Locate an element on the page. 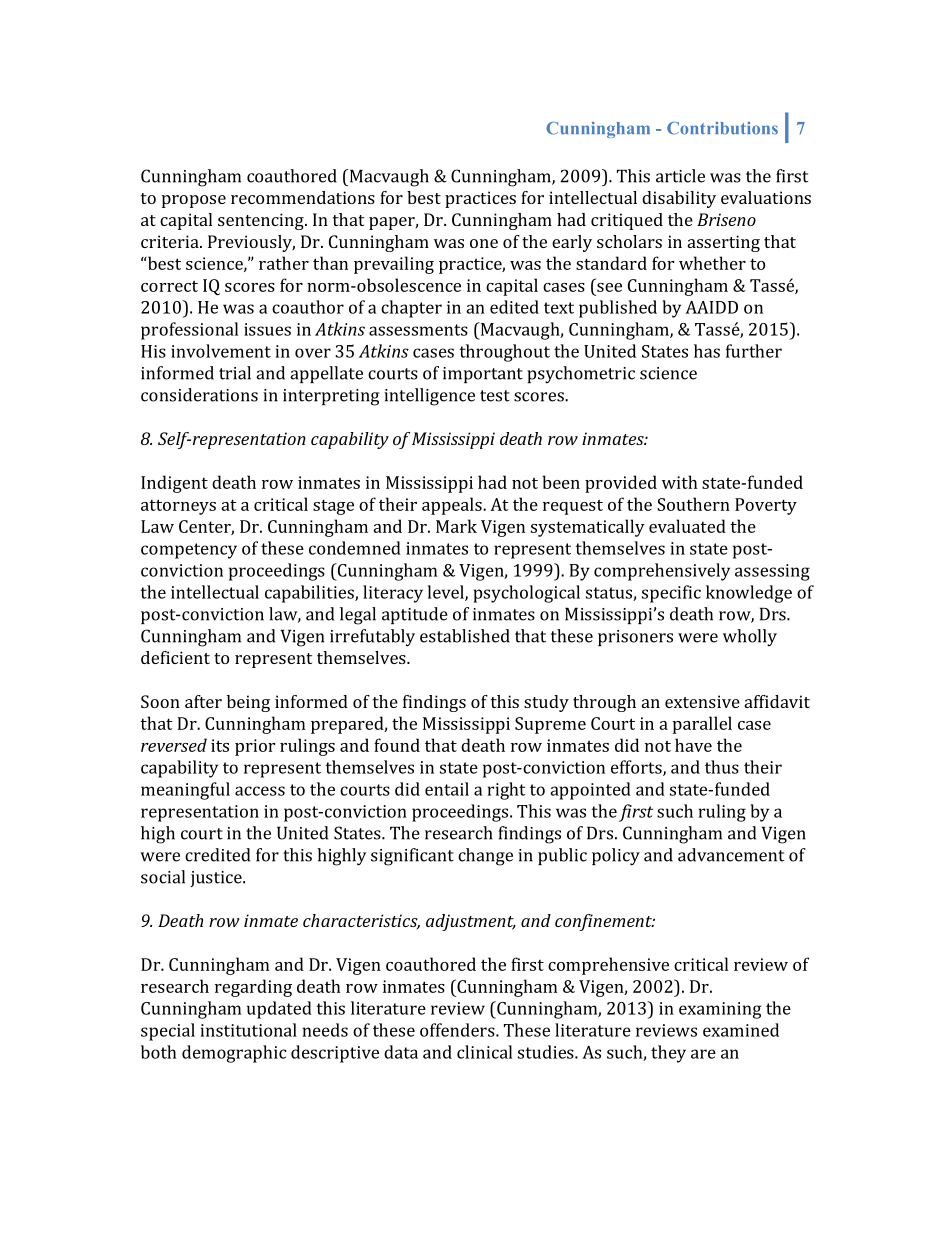  article is located at coordinates (680, 176).
